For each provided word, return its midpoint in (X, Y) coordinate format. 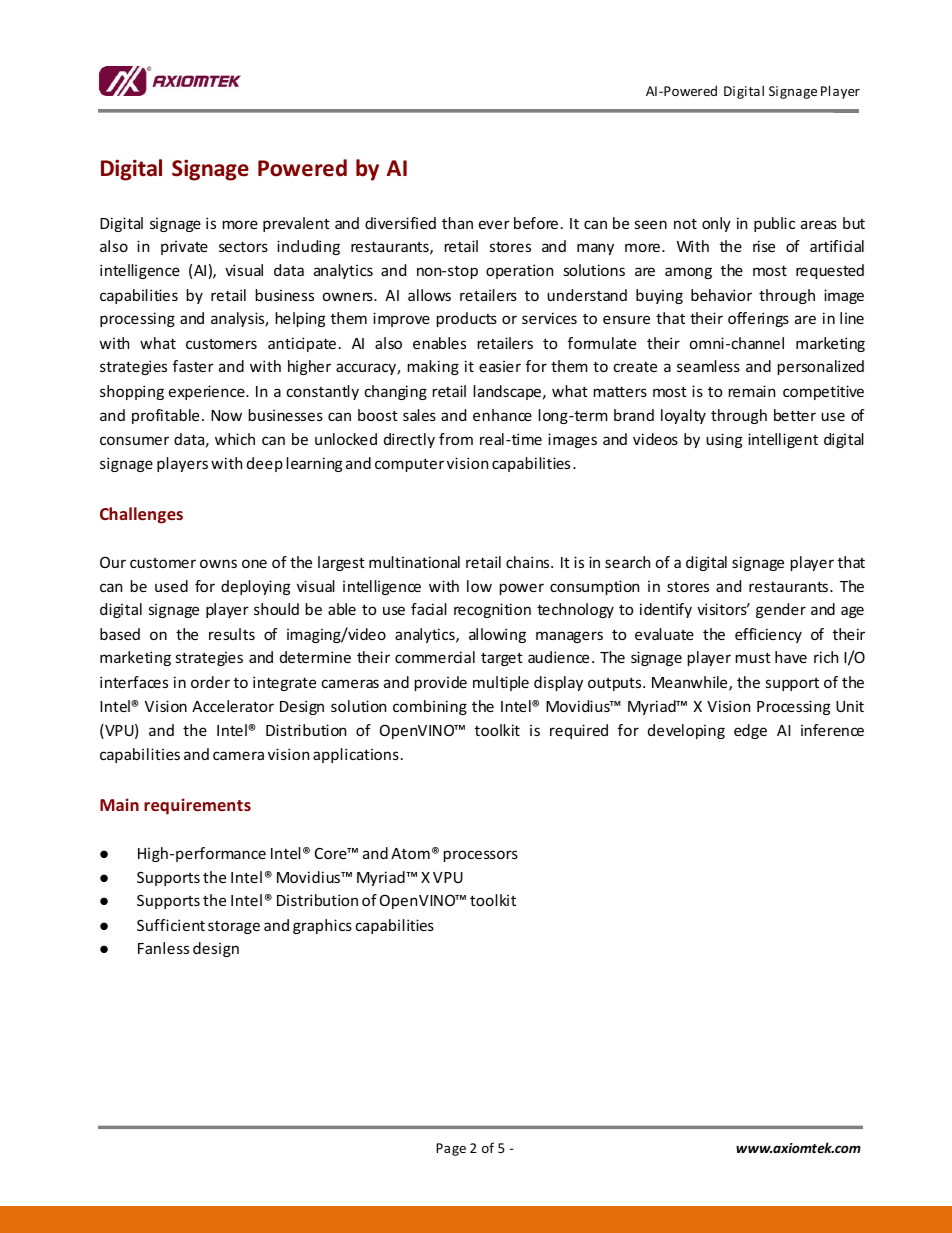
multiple (501, 683)
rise (764, 246)
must (753, 657)
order (210, 682)
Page (451, 1149)
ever (494, 224)
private (184, 247)
